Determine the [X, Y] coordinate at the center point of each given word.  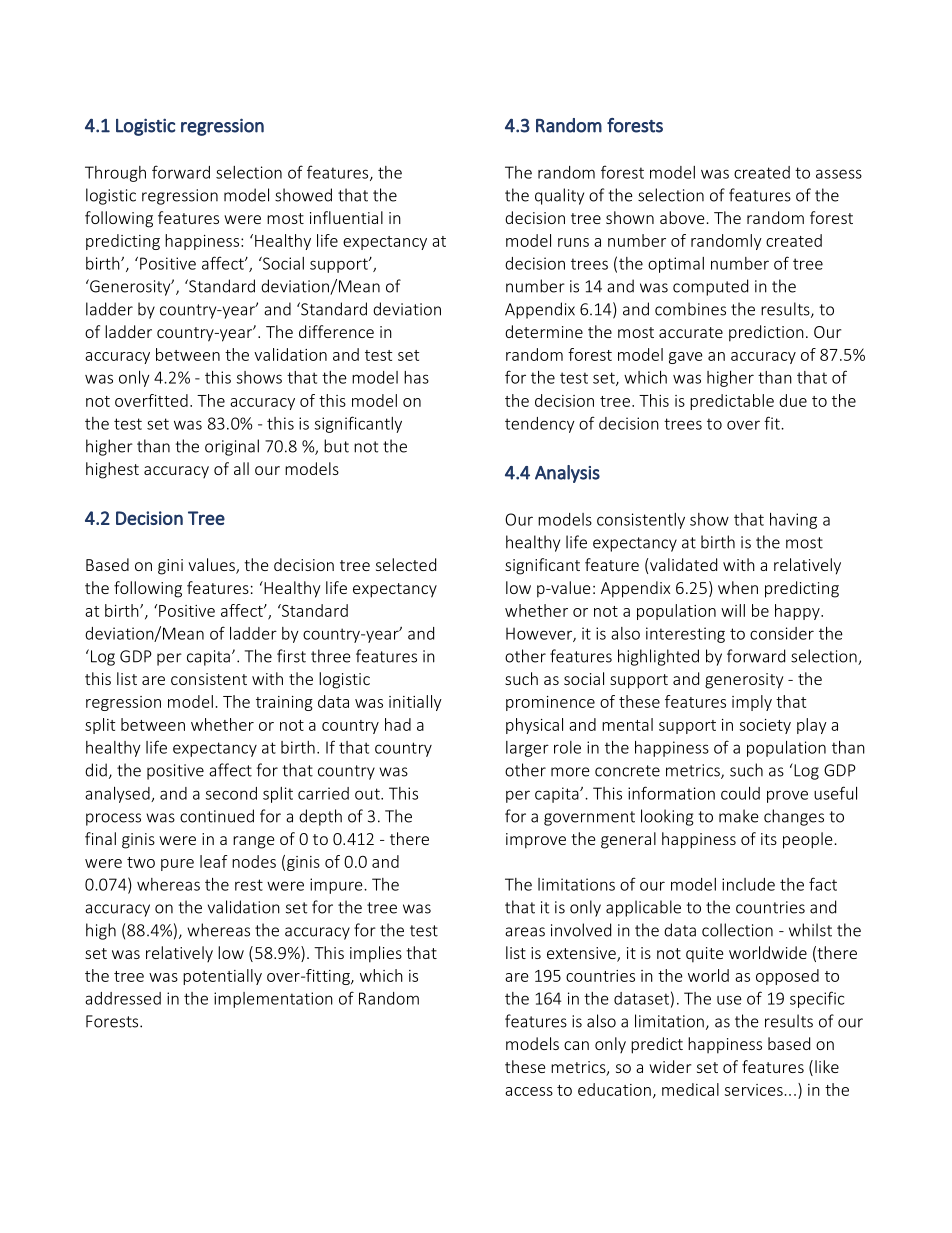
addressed [123, 998]
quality [559, 196]
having [793, 521]
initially [415, 703]
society [765, 726]
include [748, 884]
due [793, 400]
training [284, 703]
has [416, 377]
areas [525, 932]
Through [115, 174]
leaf [214, 861]
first [291, 656]
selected [406, 564]
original [232, 447]
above [682, 217]
